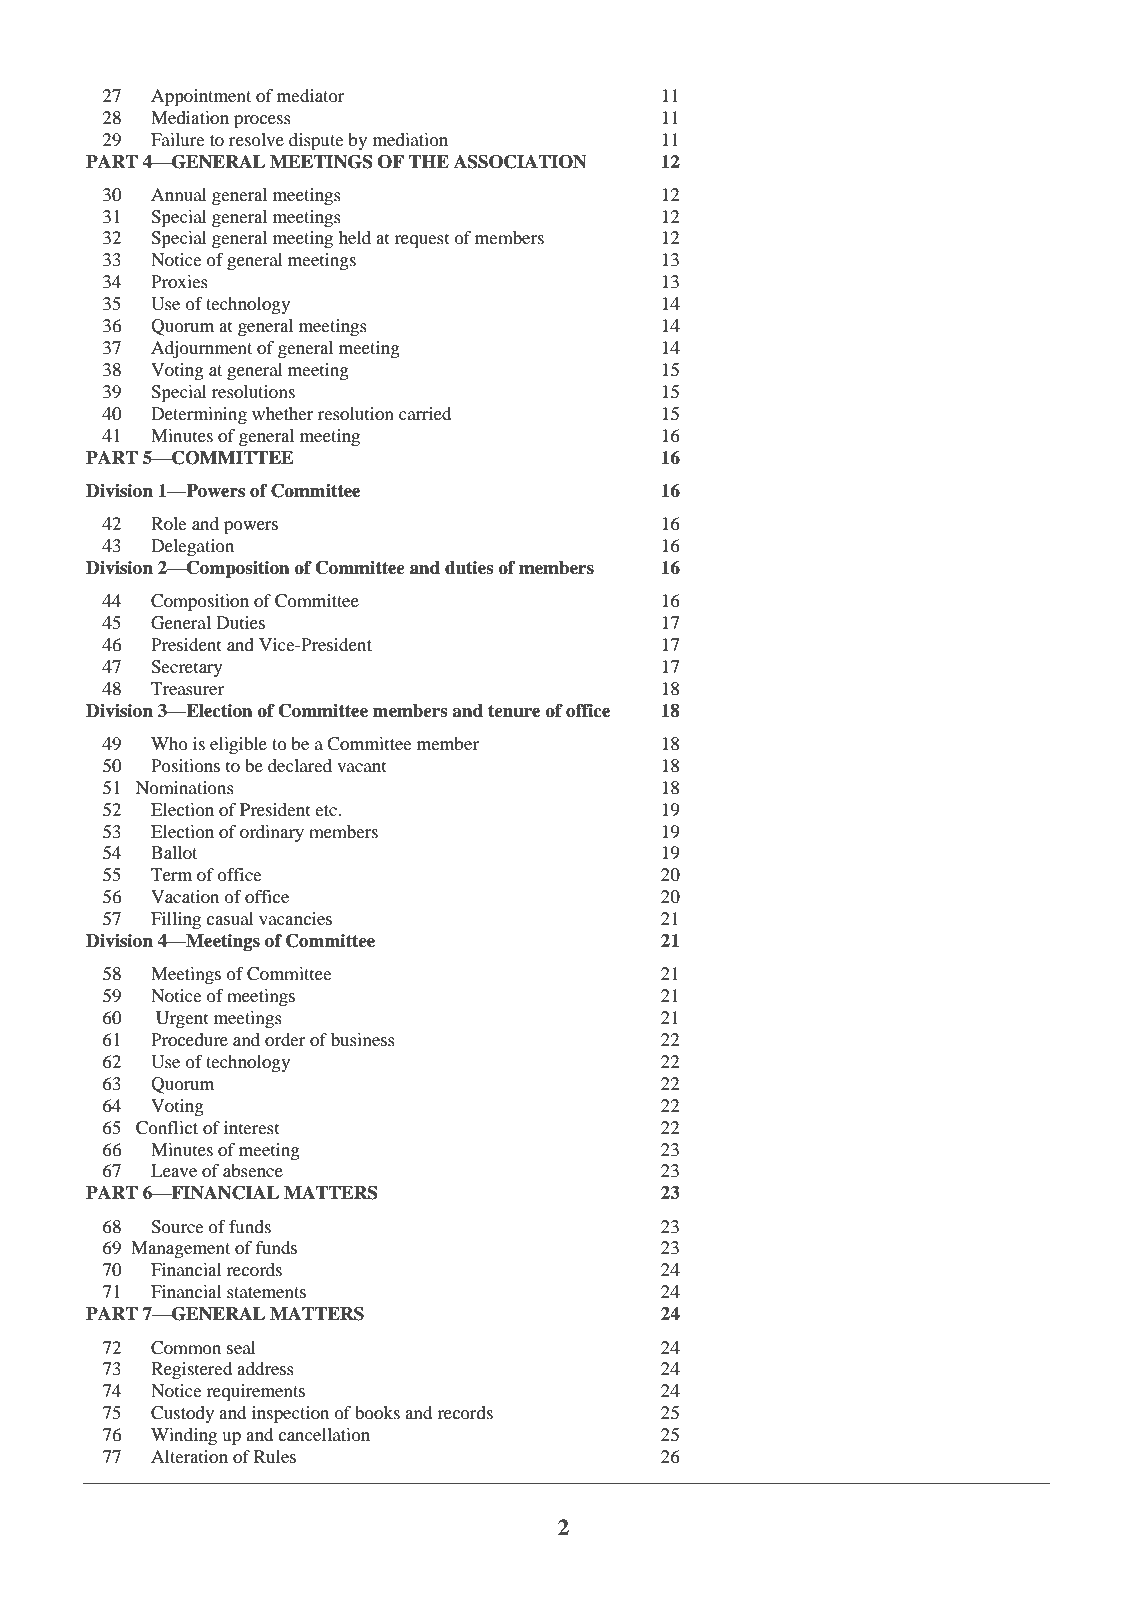 This screenshot has height=1603, width=1133. I want to click on Positions, so click(185, 765).
